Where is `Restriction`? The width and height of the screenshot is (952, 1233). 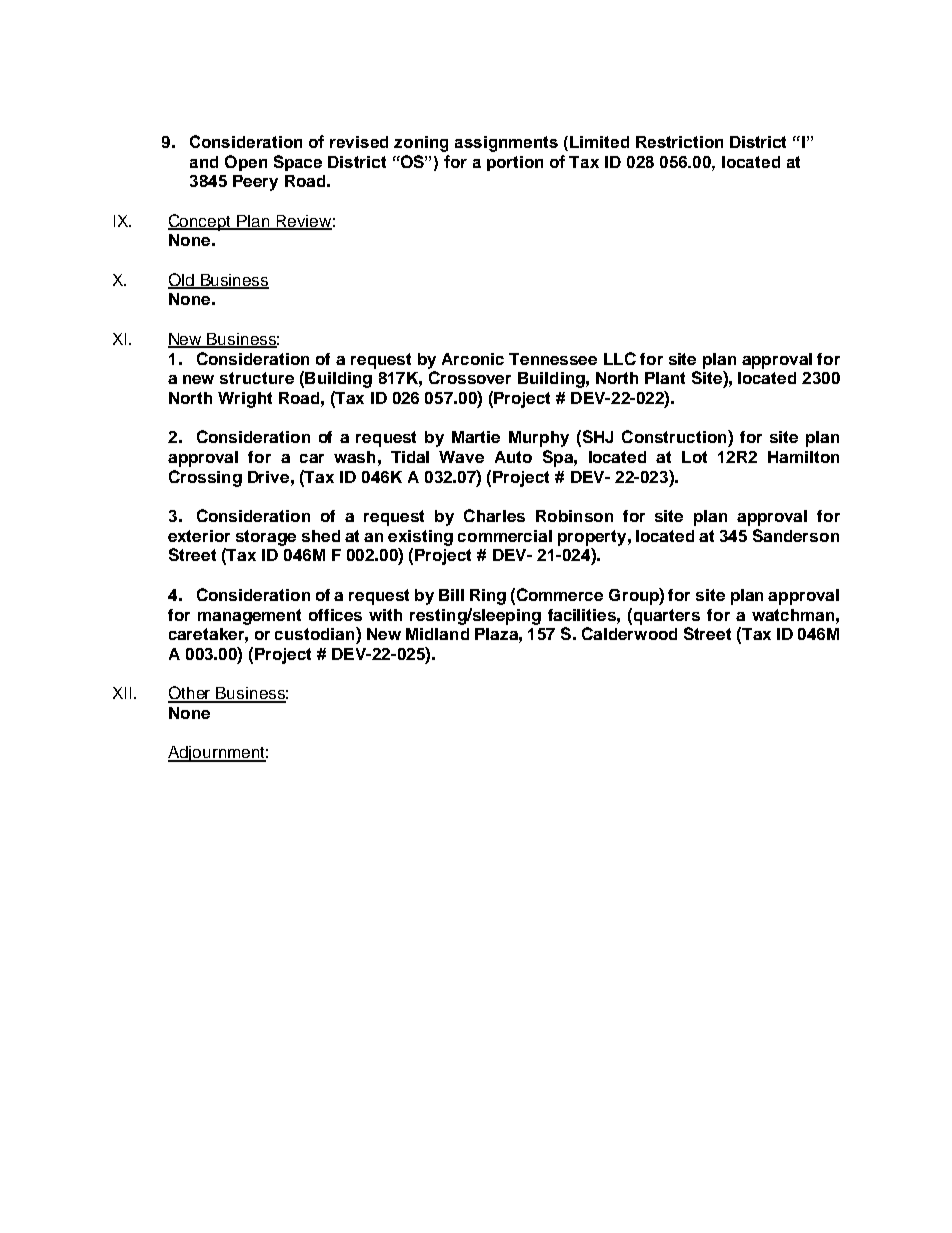 Restriction is located at coordinates (679, 142).
